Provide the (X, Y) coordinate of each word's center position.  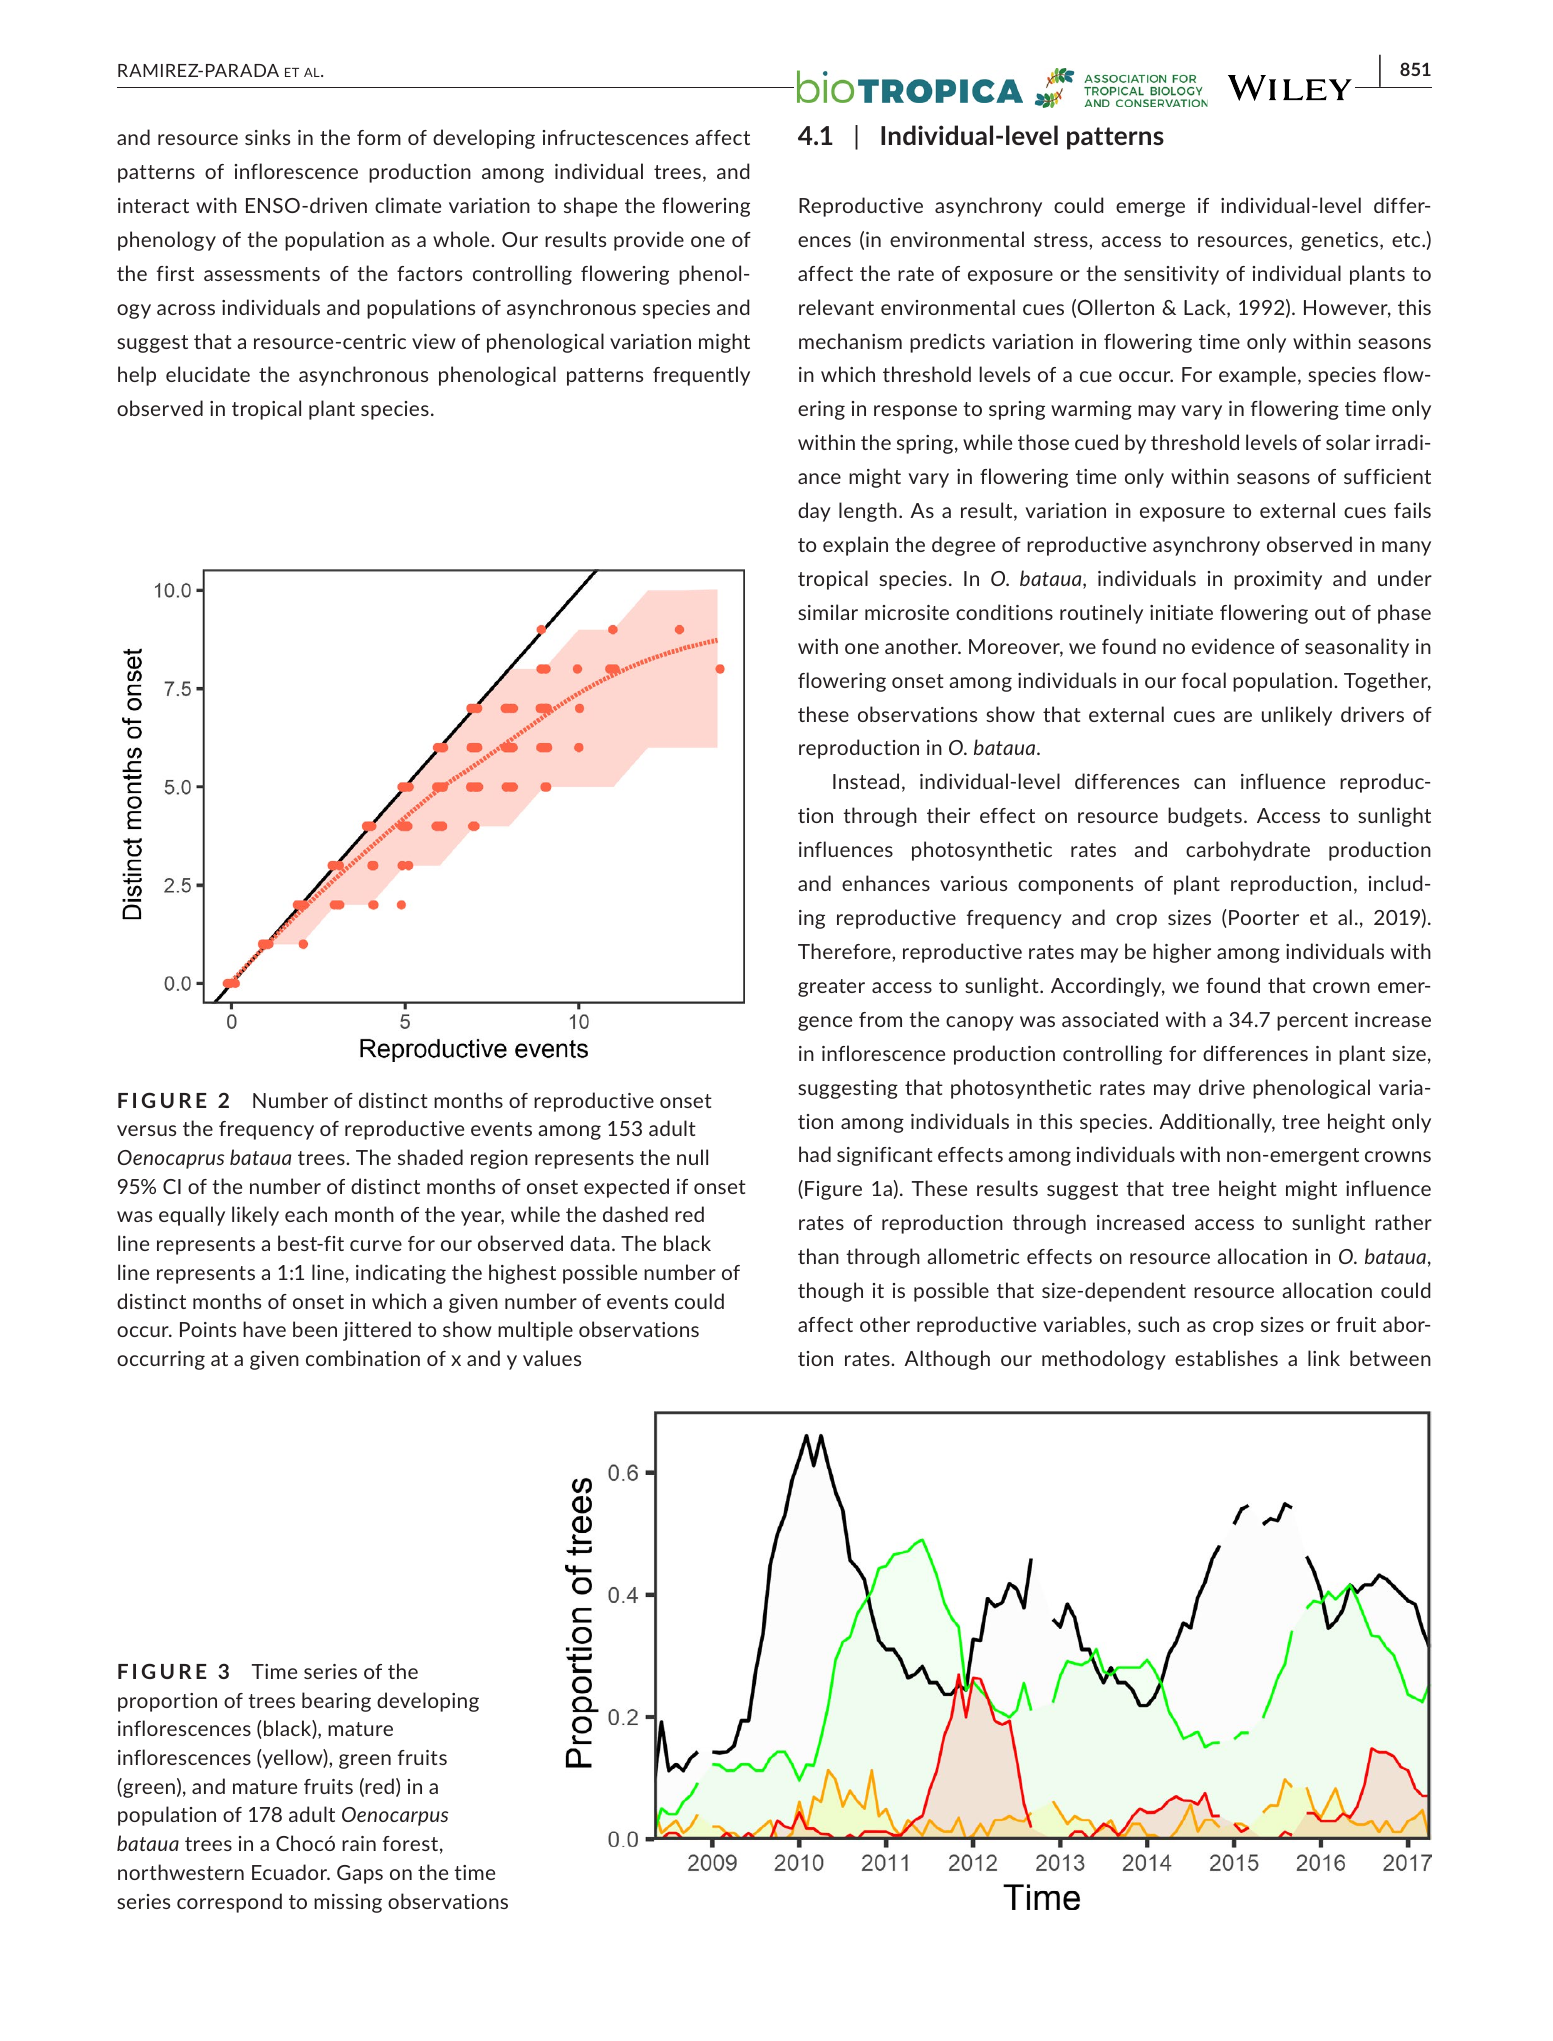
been (315, 1329)
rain (359, 1843)
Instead (866, 781)
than (818, 1256)
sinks (267, 137)
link (1324, 1358)
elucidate (208, 374)
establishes (1226, 1358)
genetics (1341, 241)
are (1238, 716)
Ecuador (290, 1872)
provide (649, 241)
